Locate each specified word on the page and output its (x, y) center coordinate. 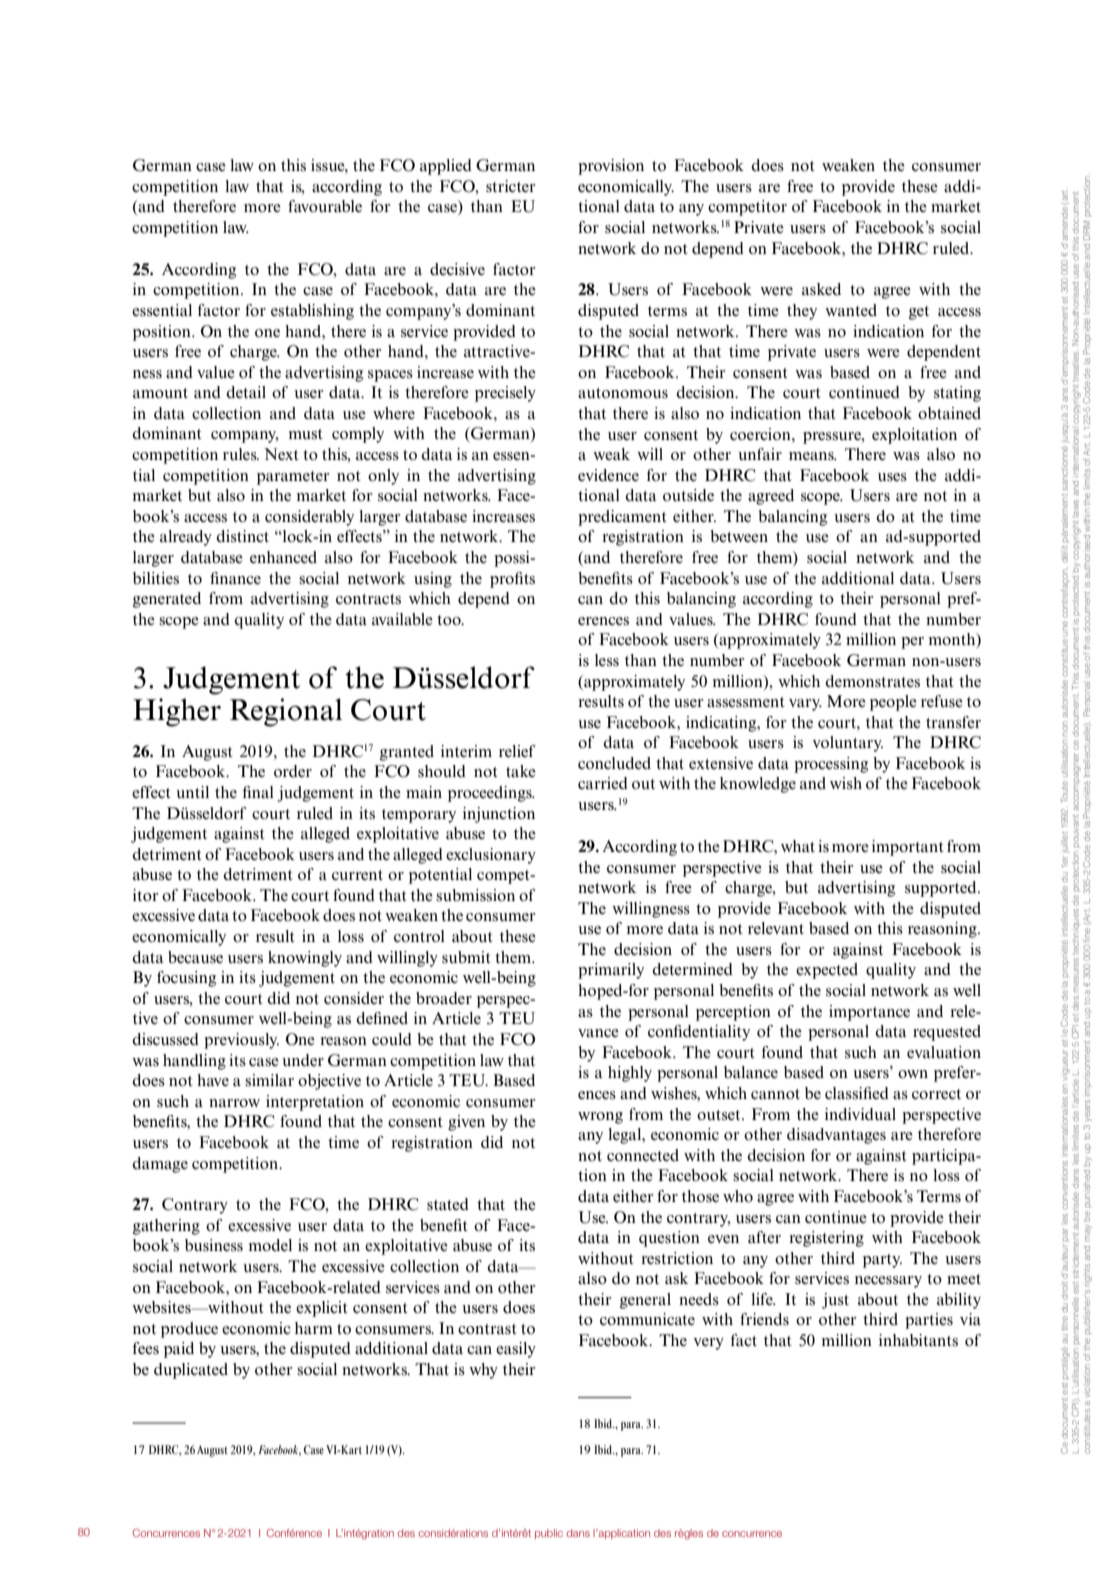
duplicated (191, 1371)
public (549, 1534)
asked (821, 289)
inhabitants (918, 1340)
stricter (511, 186)
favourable (325, 206)
